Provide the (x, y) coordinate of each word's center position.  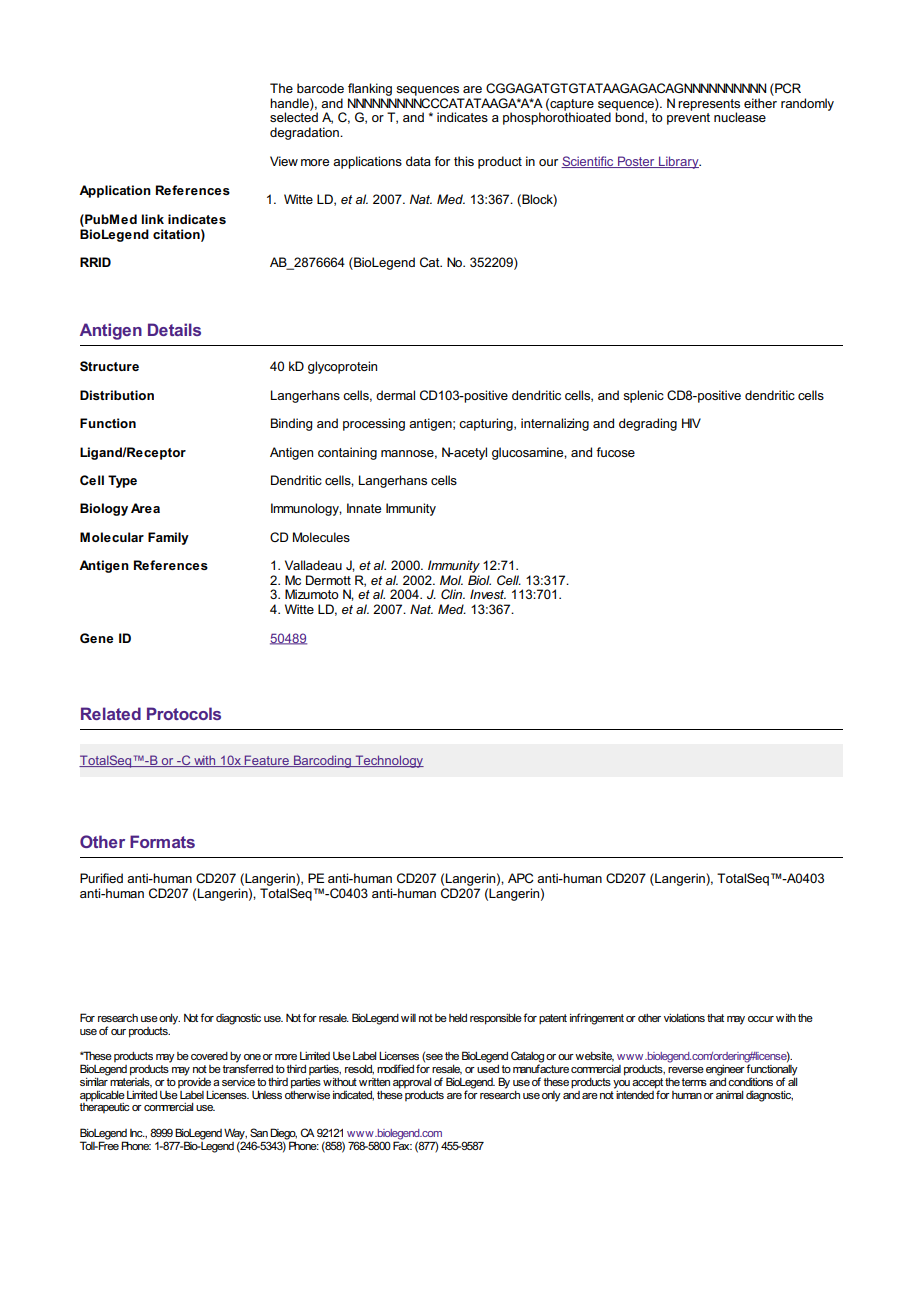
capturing (487, 424)
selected (294, 116)
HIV (691, 423)
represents (709, 106)
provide (194, 1083)
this (464, 161)
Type (122, 481)
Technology (388, 761)
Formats (162, 841)
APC (521, 878)
